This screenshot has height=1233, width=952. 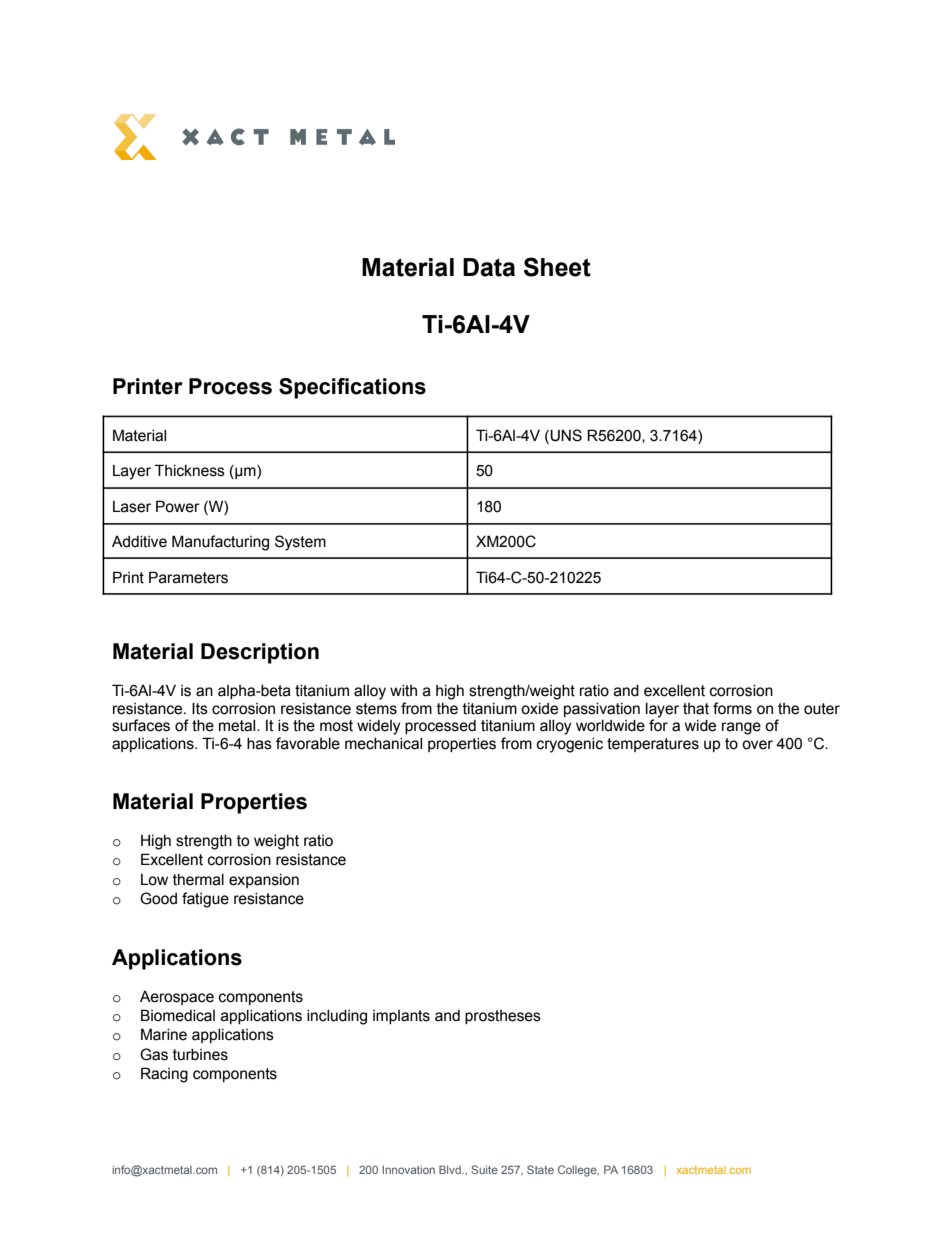 What do you see at coordinates (164, 1075) in the screenshot?
I see `Racing` at bounding box center [164, 1075].
